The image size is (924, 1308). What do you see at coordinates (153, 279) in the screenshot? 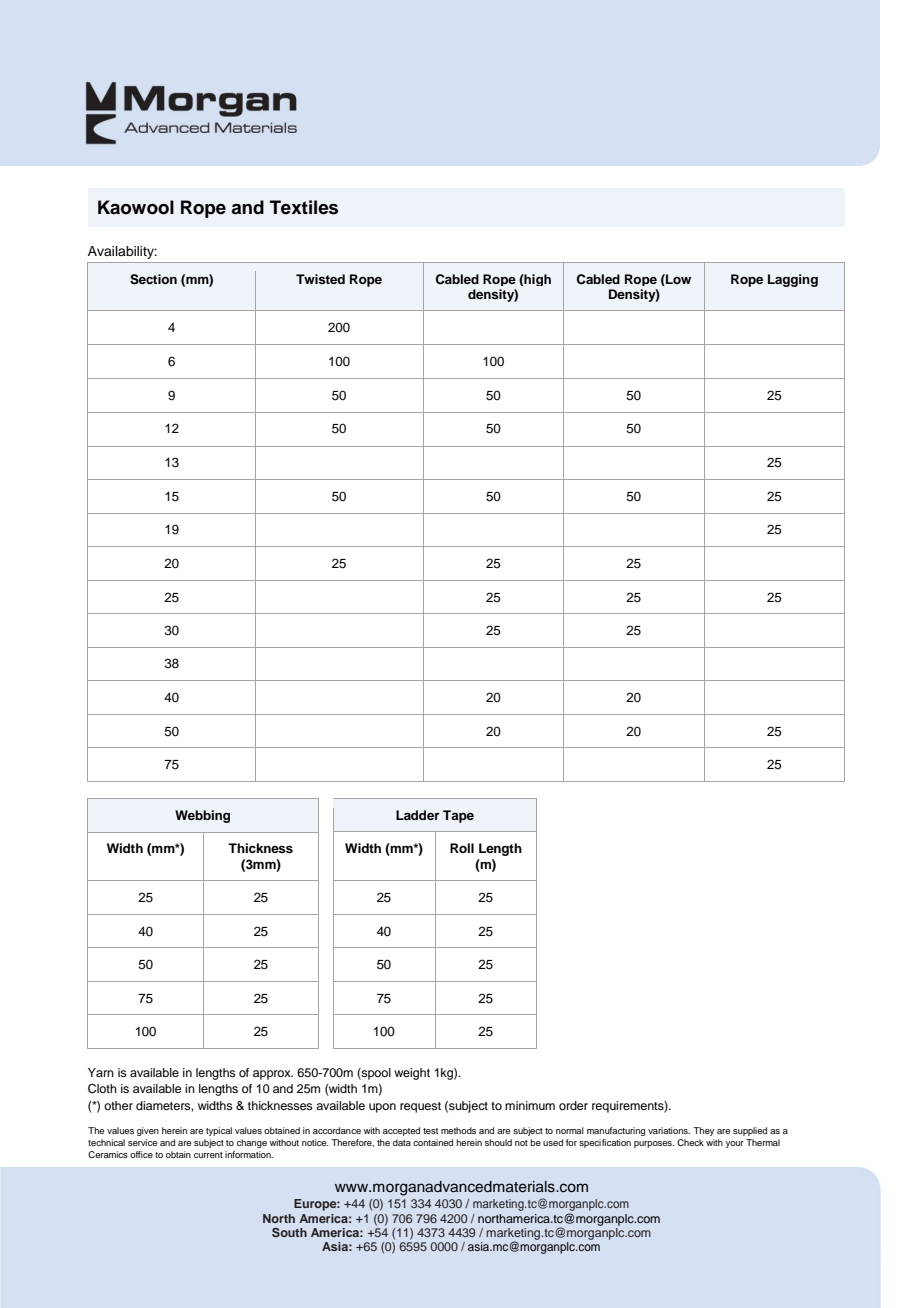
I see `Section` at bounding box center [153, 279].
